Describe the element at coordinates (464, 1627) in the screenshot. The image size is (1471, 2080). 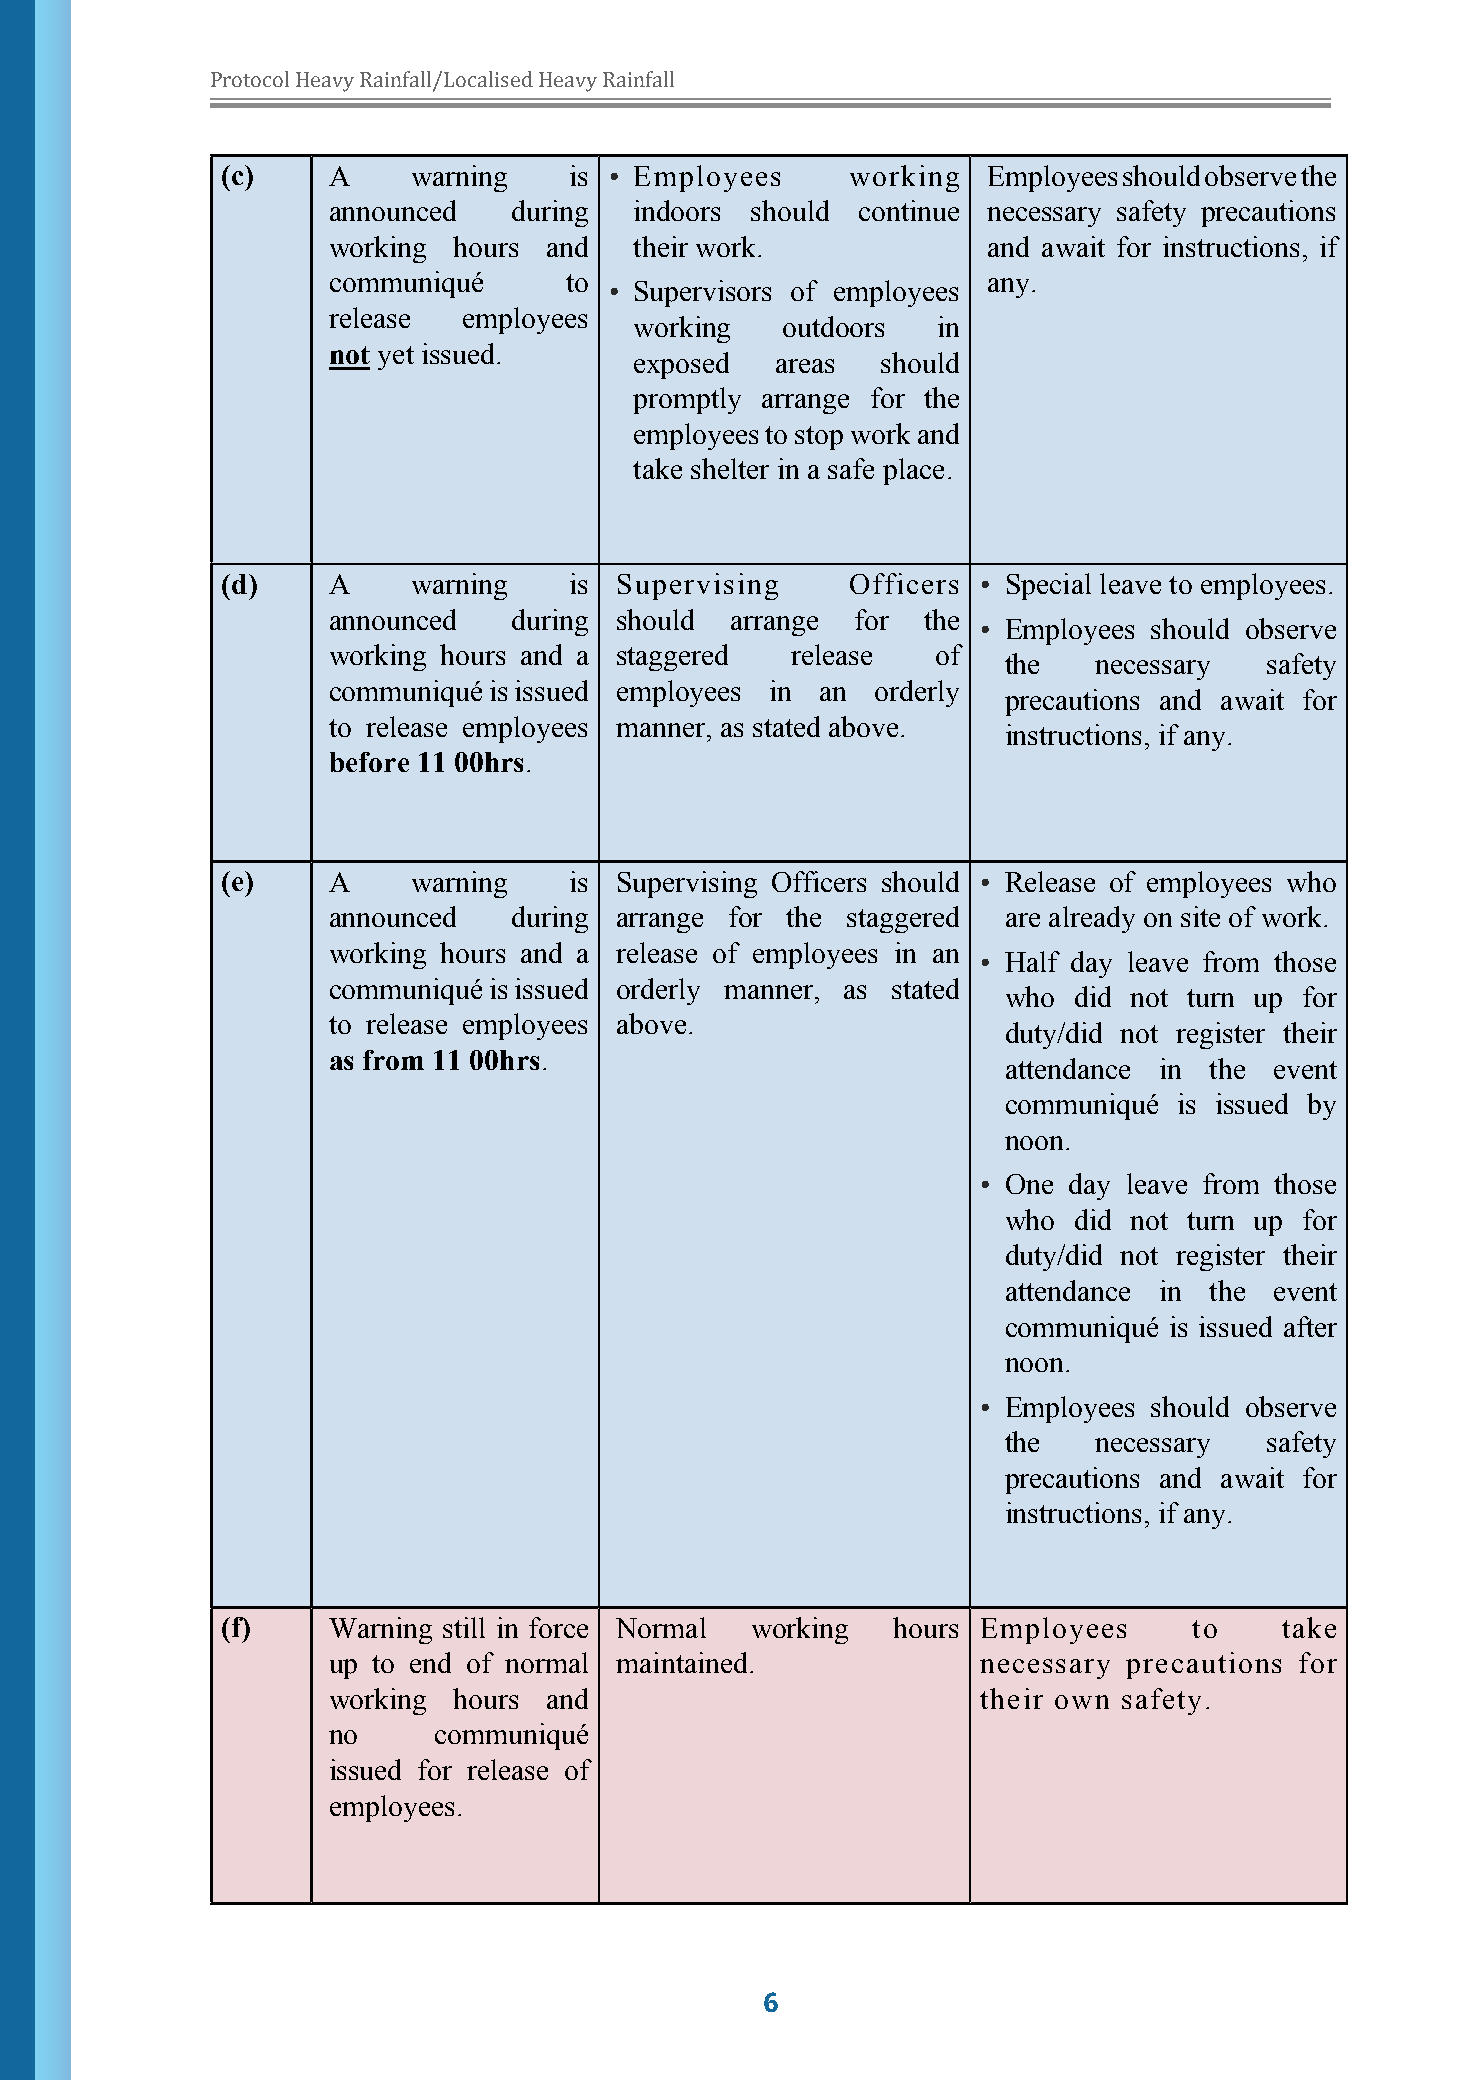
I see `still` at that location.
